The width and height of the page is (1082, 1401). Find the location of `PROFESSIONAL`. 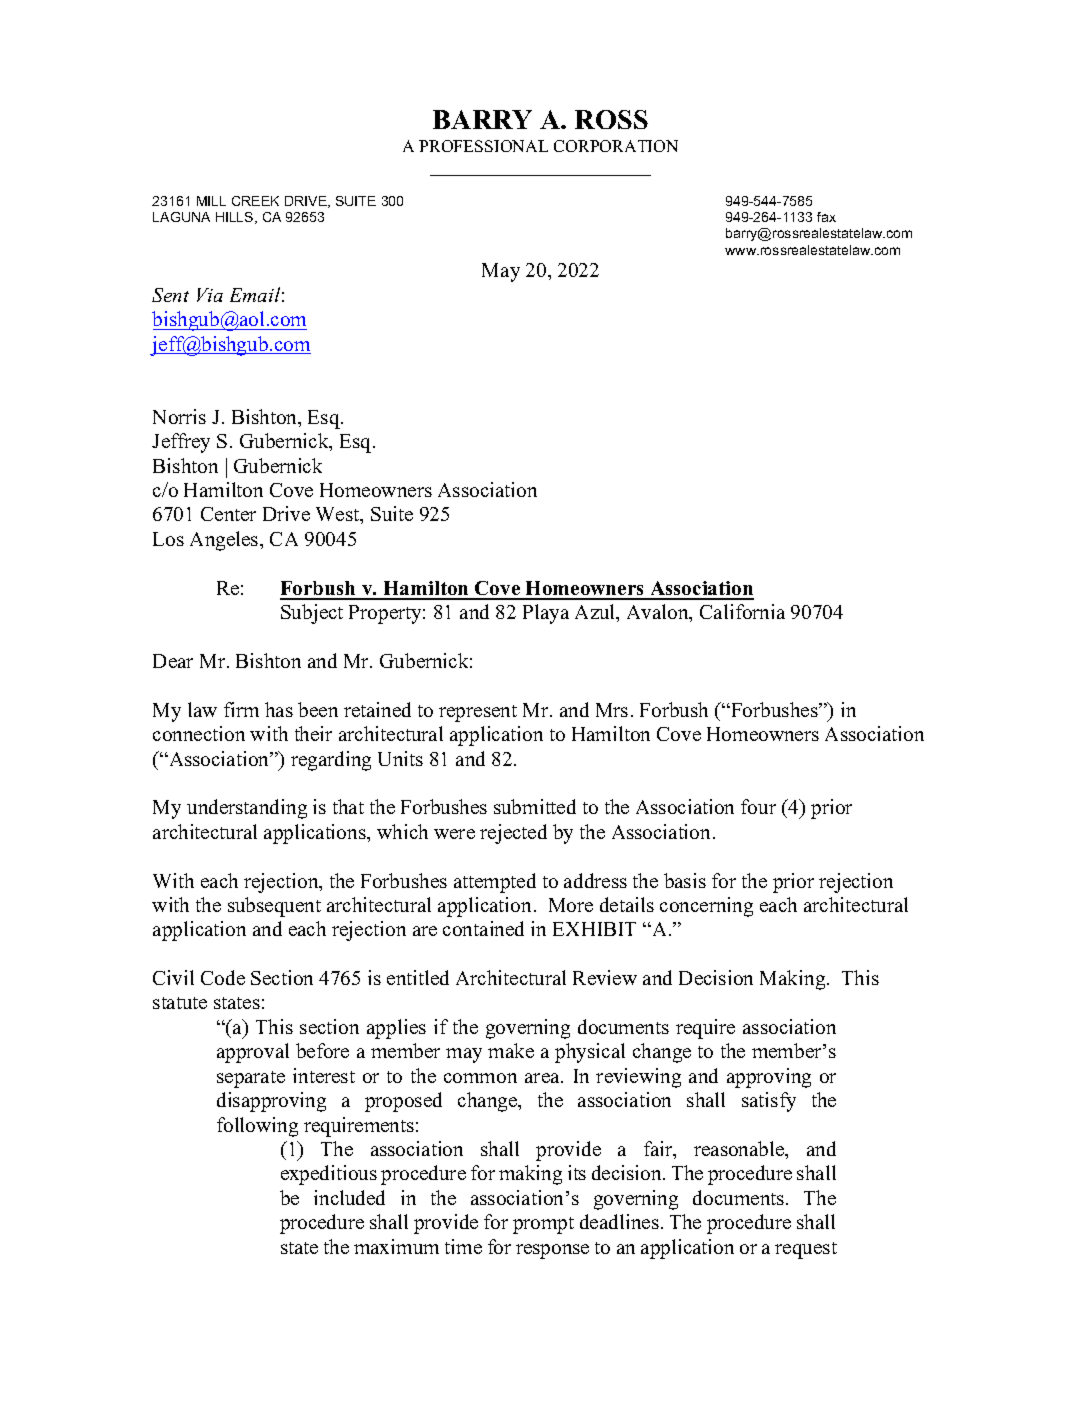

PROFESSIONAL is located at coordinates (483, 146).
